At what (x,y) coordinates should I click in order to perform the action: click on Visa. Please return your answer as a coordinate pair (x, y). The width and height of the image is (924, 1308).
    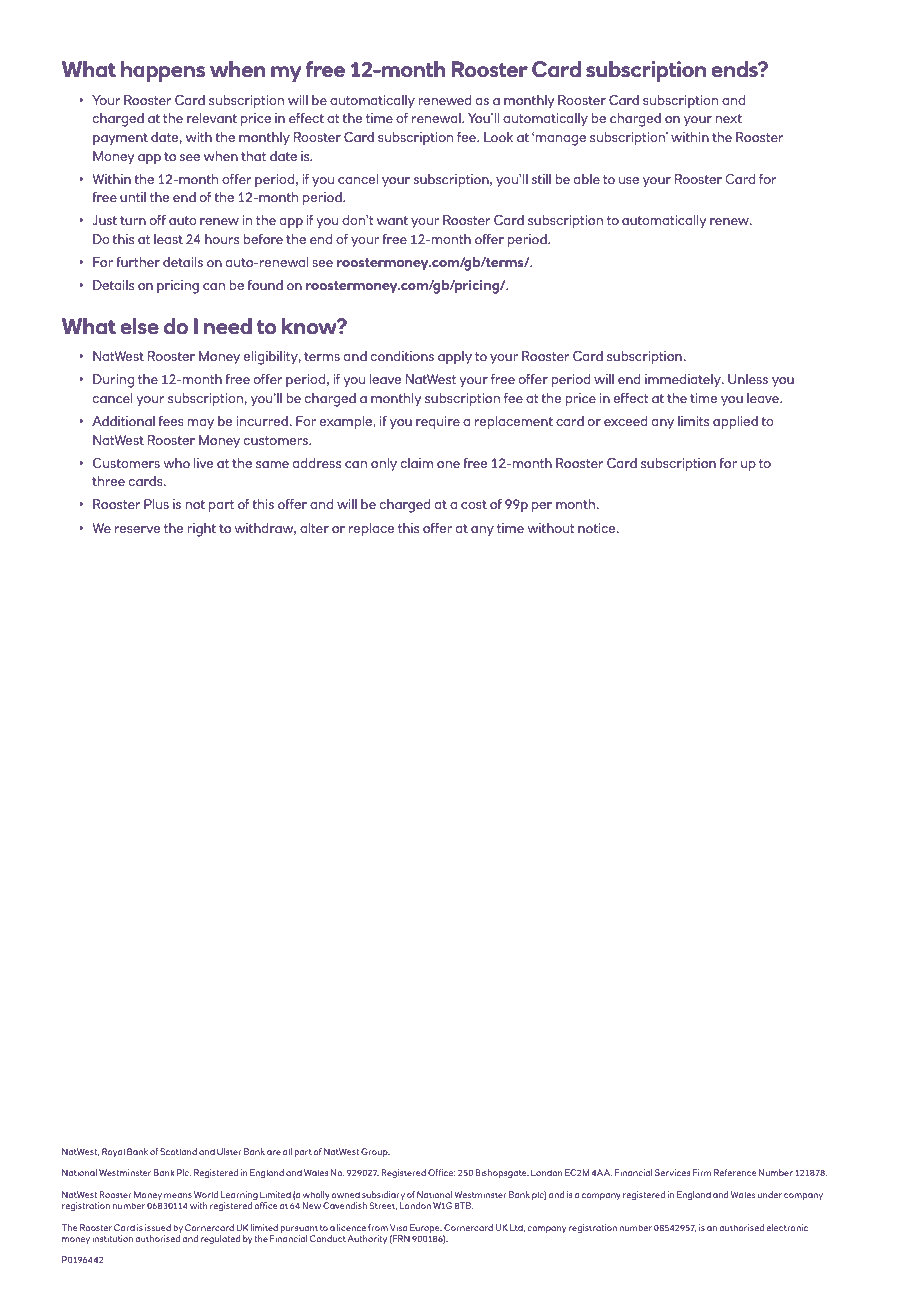
    Looking at the image, I should click on (398, 1227).
